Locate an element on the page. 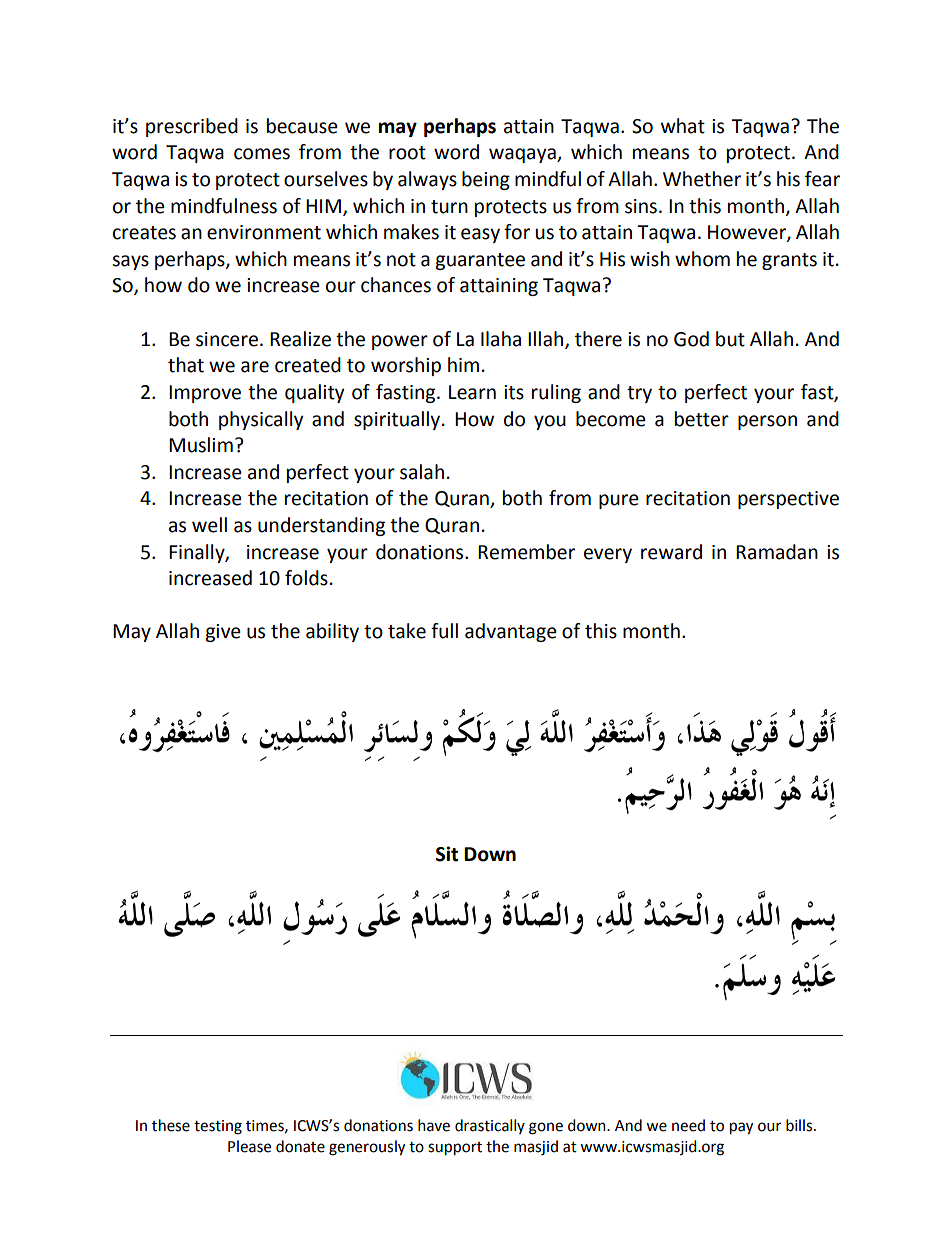 The width and height of the page is (952, 1233). being is located at coordinates (486, 180).
